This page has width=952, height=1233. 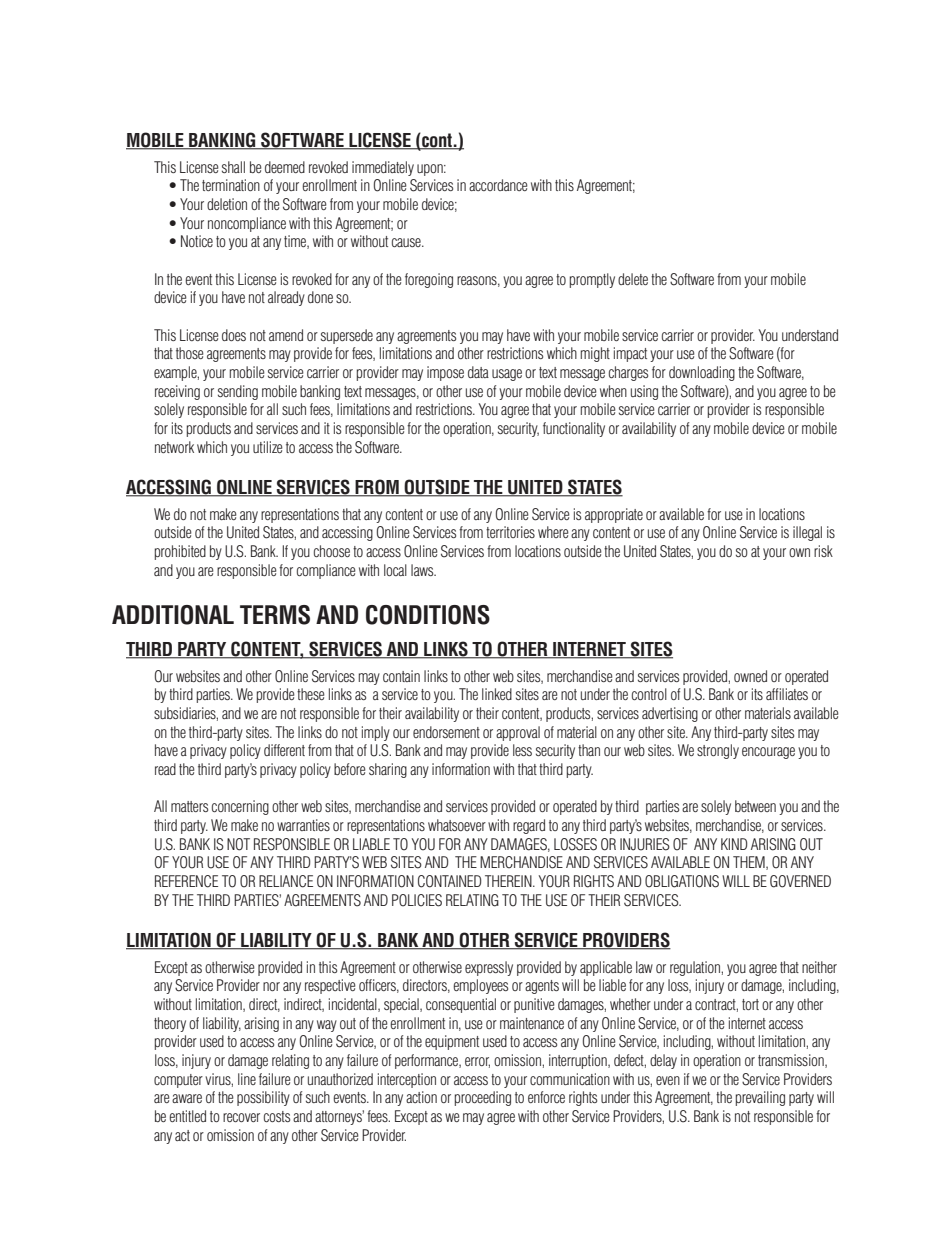 What do you see at coordinates (498, 185) in the page?
I see `accordance` at bounding box center [498, 185].
